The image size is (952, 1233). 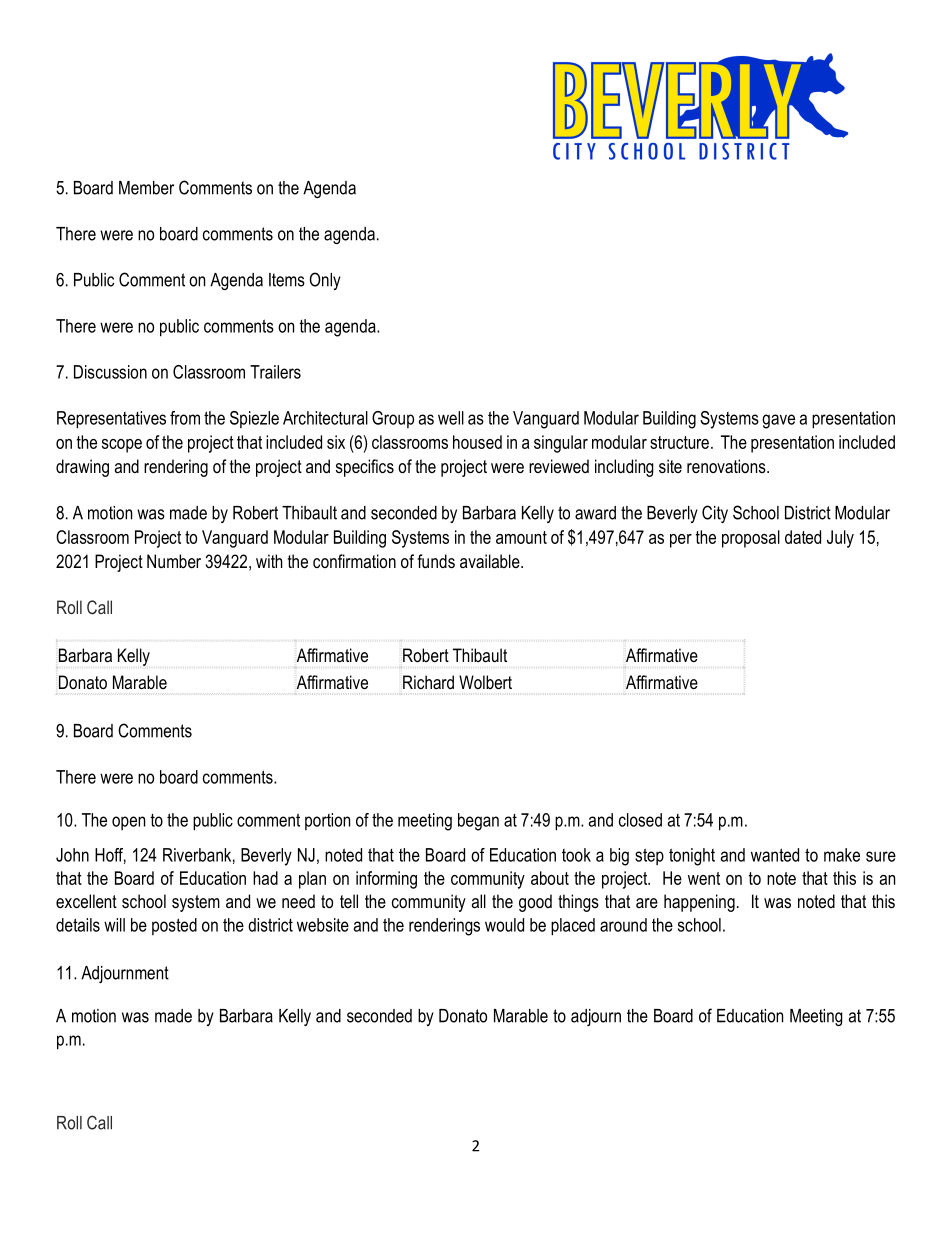 What do you see at coordinates (451, 418) in the screenshot?
I see `well` at bounding box center [451, 418].
